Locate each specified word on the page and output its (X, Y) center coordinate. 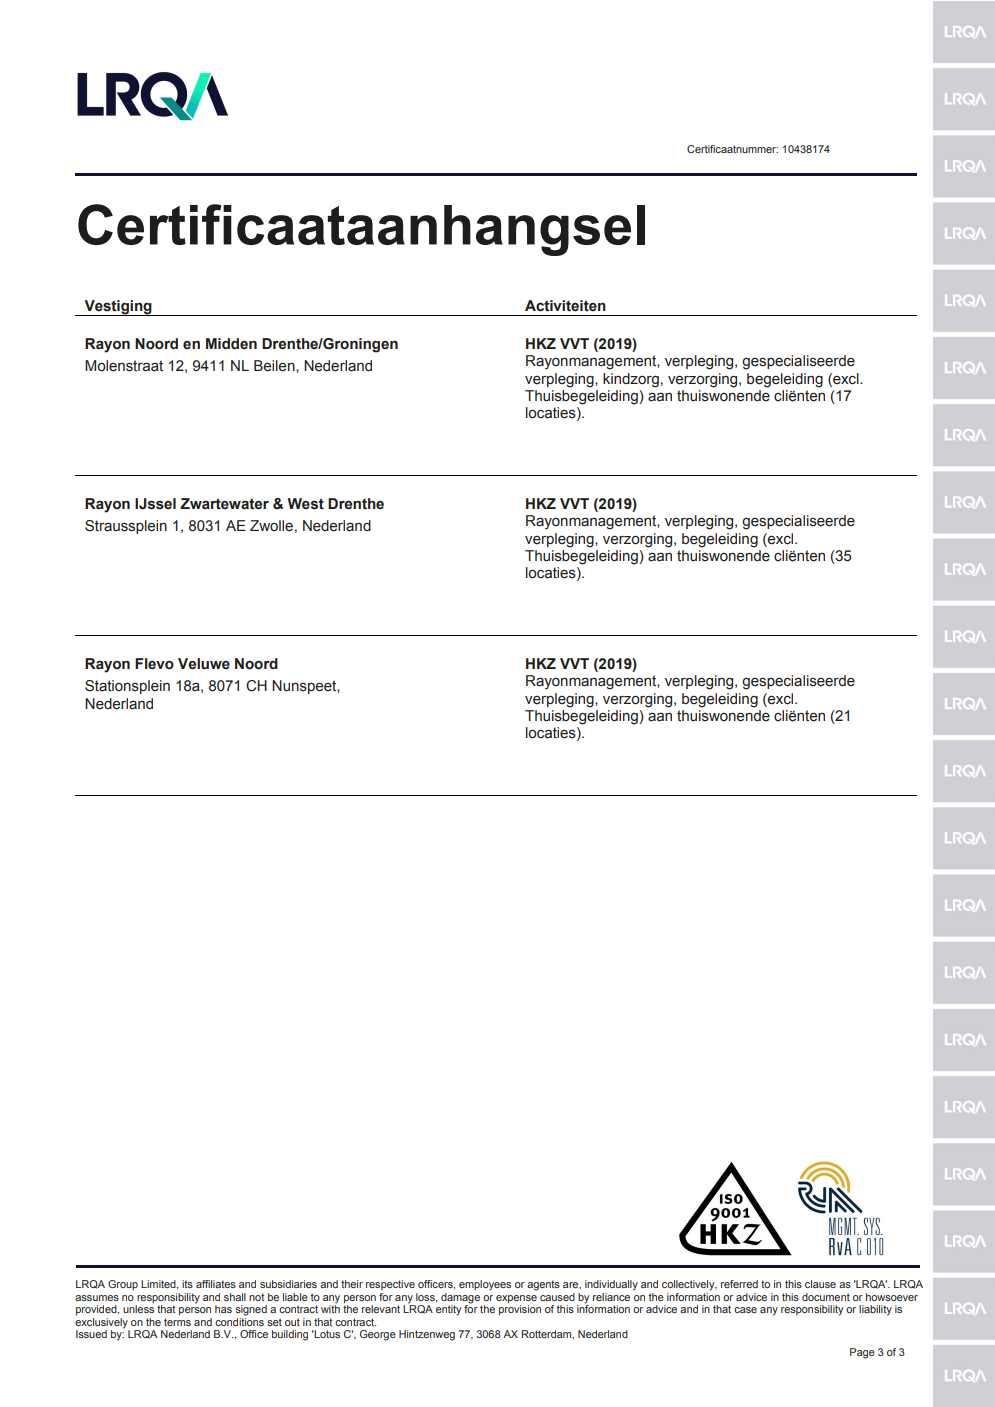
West (305, 504)
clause (820, 1284)
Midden (231, 344)
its (187, 1284)
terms (177, 1322)
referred (739, 1284)
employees (485, 1285)
